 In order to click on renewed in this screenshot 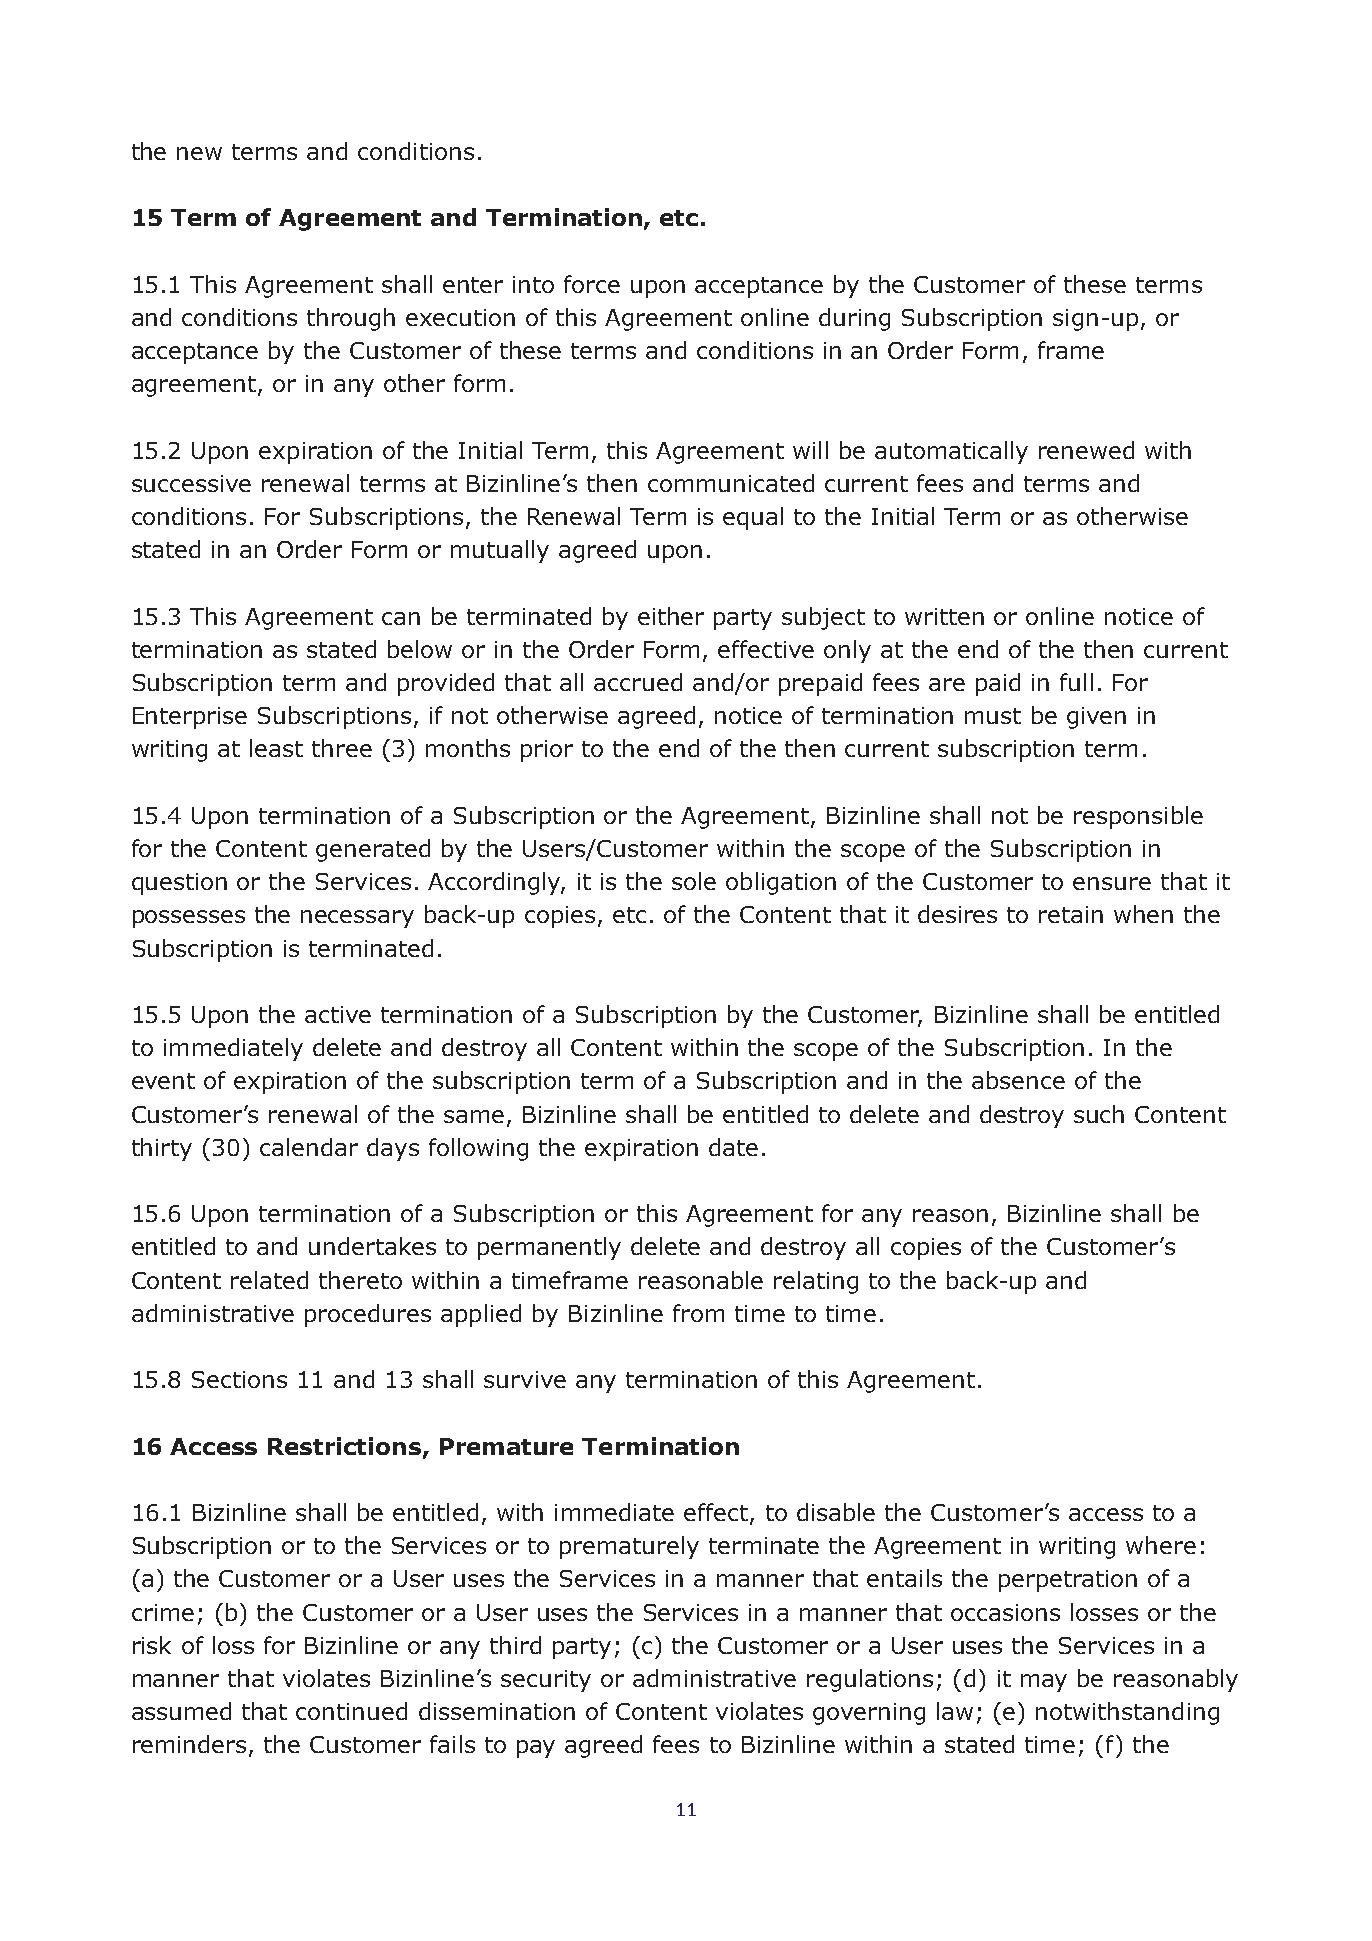, I will do `click(1086, 450)`.
